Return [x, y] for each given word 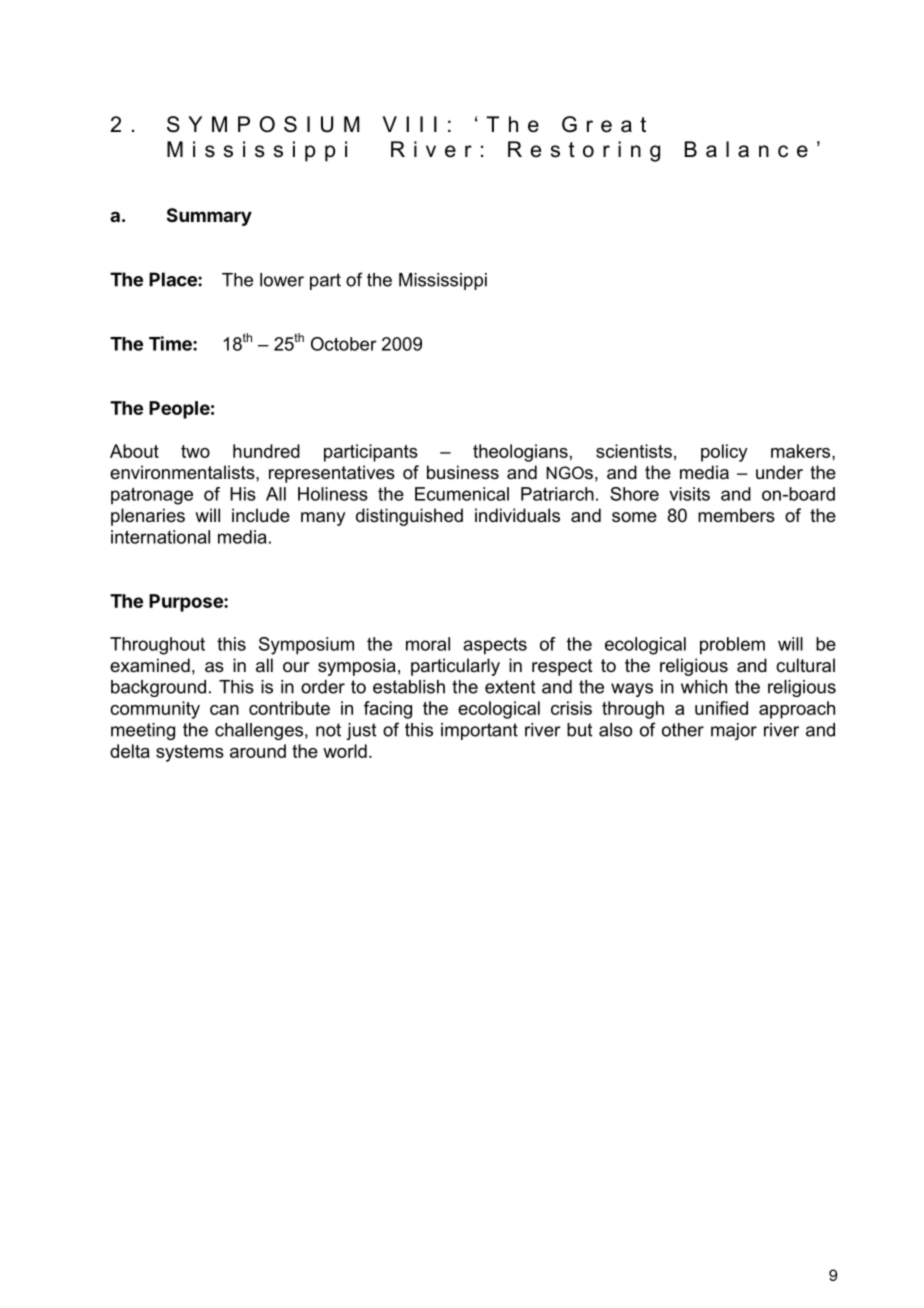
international [160, 537]
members [736, 515]
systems [190, 753]
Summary [209, 217]
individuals [517, 515]
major [734, 731]
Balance [746, 149]
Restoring [584, 151]
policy [724, 453]
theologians [520, 453]
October [344, 344]
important [479, 731]
